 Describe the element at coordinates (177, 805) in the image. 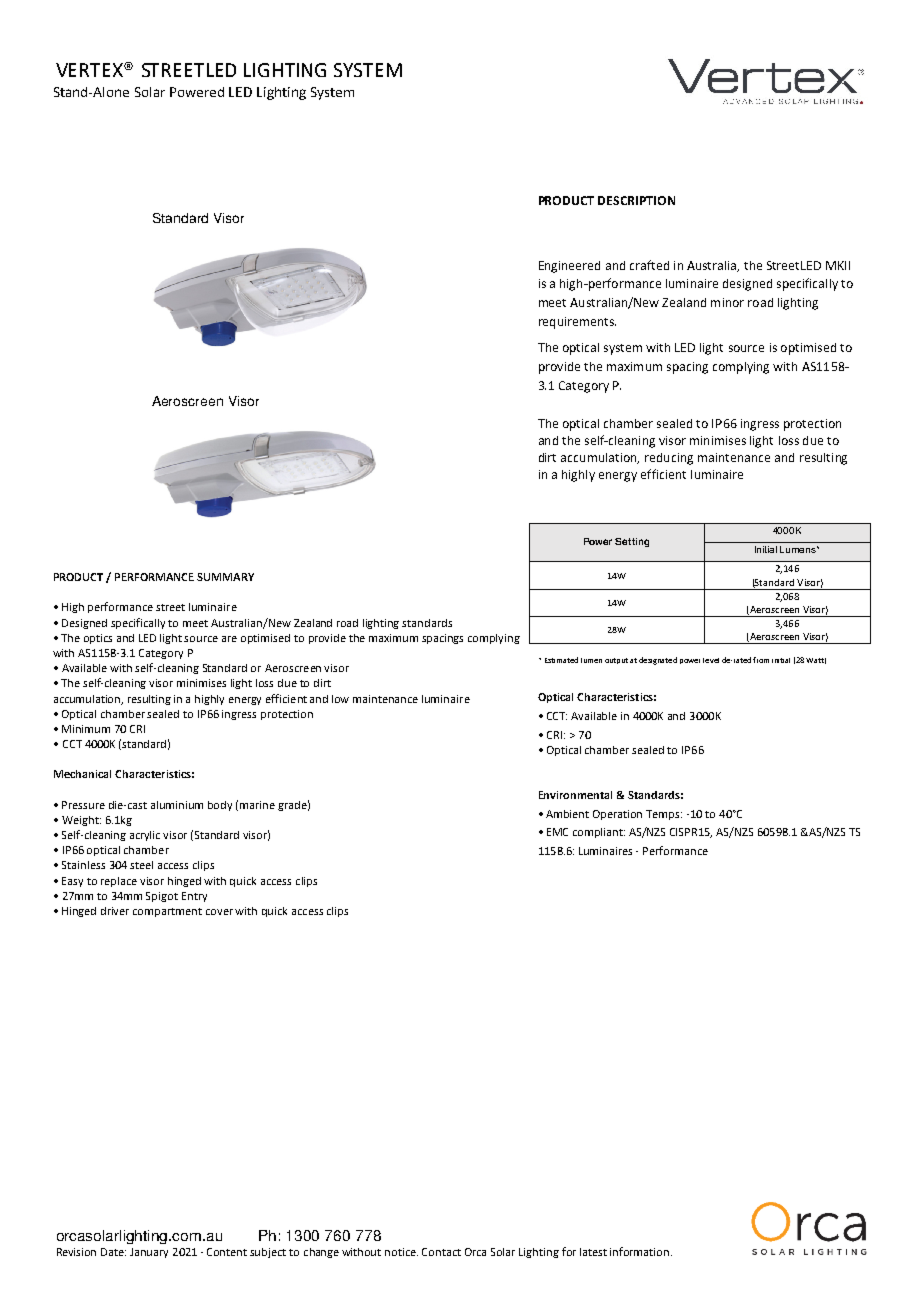

I see `aluminium` at that location.
